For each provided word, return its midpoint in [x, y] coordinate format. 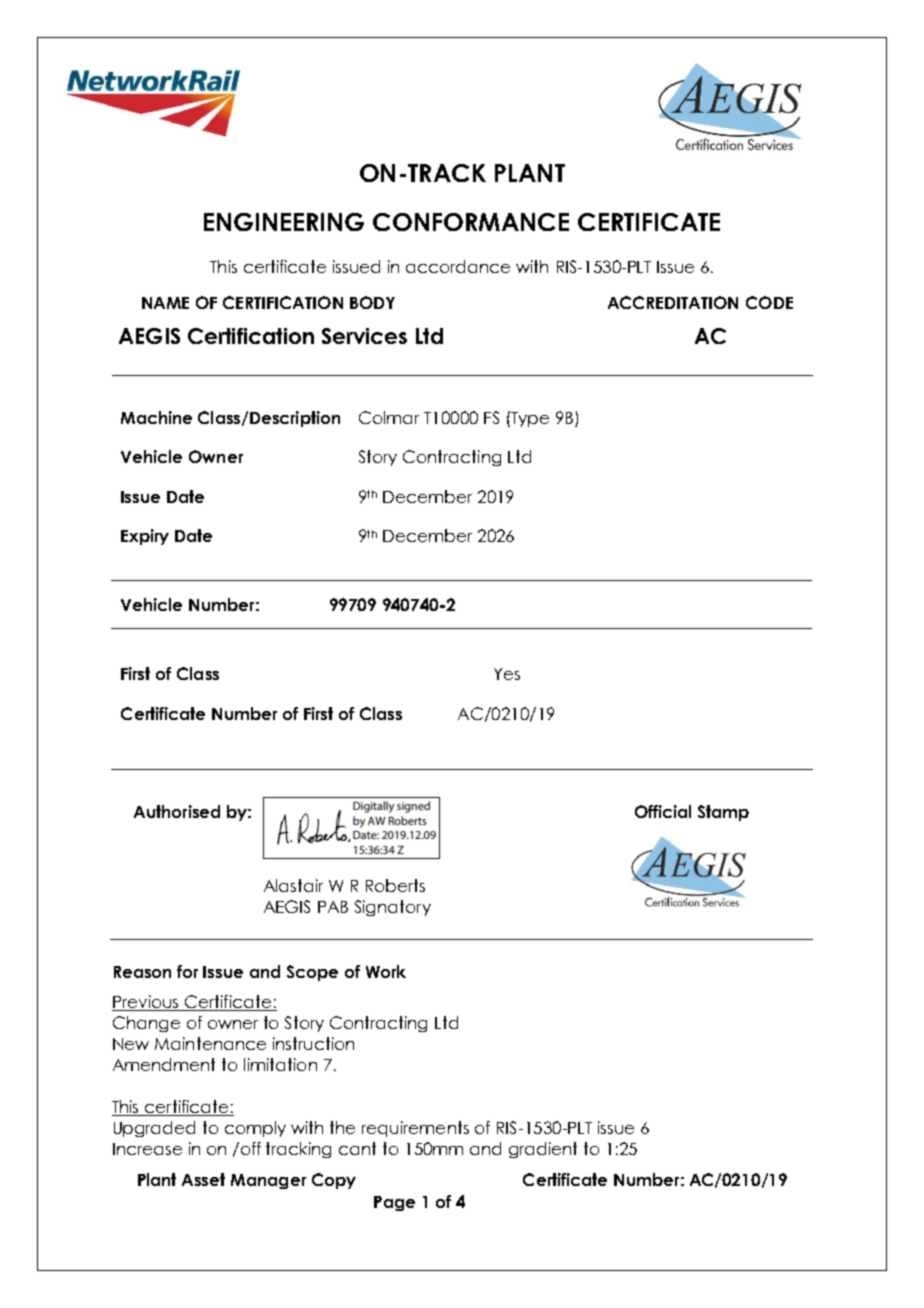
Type [529, 419]
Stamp [723, 813]
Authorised [177, 811]
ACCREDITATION [673, 302]
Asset [203, 1179]
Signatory [393, 908]
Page [394, 1203]
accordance [458, 266]
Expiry [145, 537]
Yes [507, 674]
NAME [165, 303]
